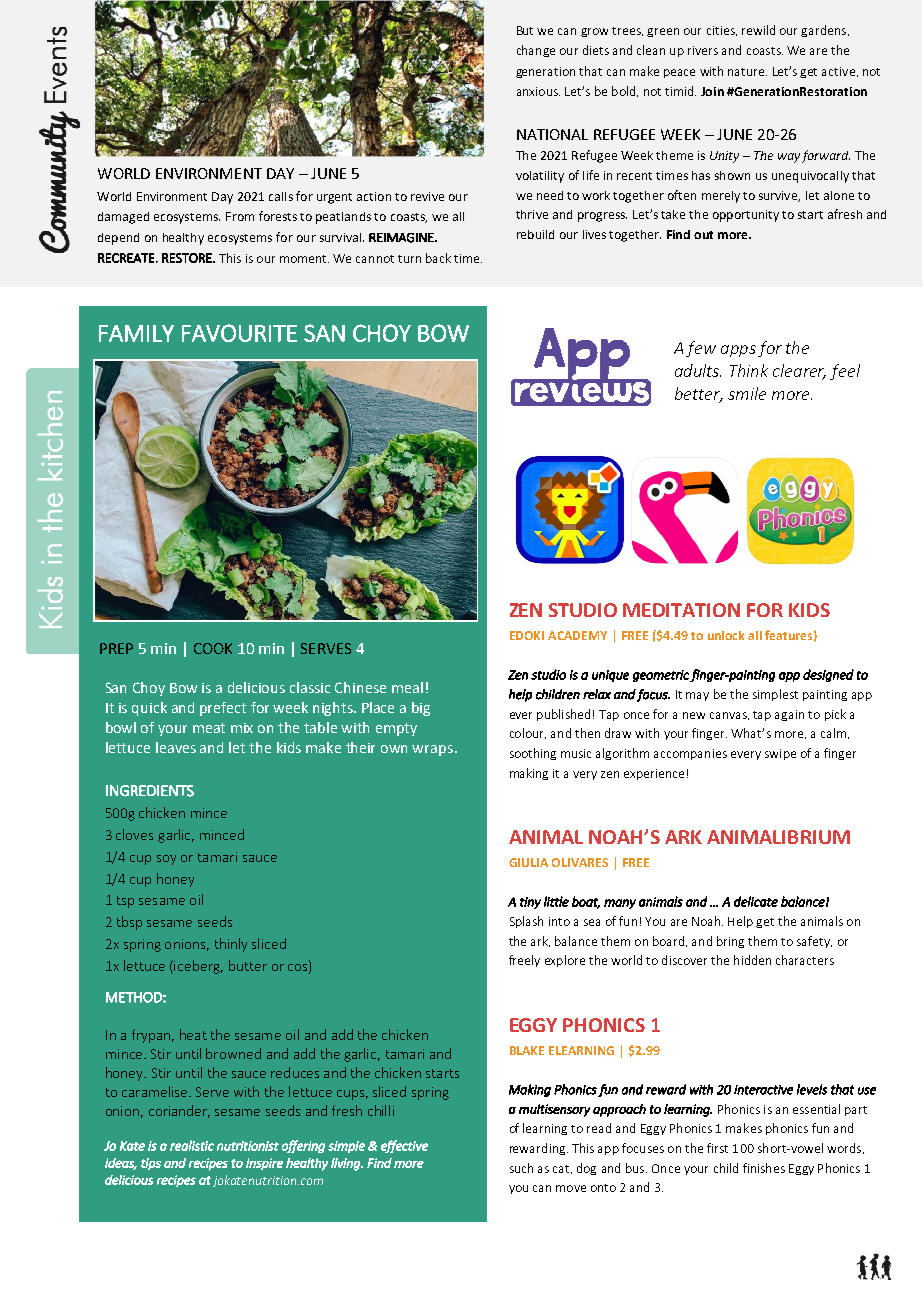 This screenshot has width=924, height=1309. Describe the element at coordinates (780, 754) in the screenshot. I see `swipe` at that location.
